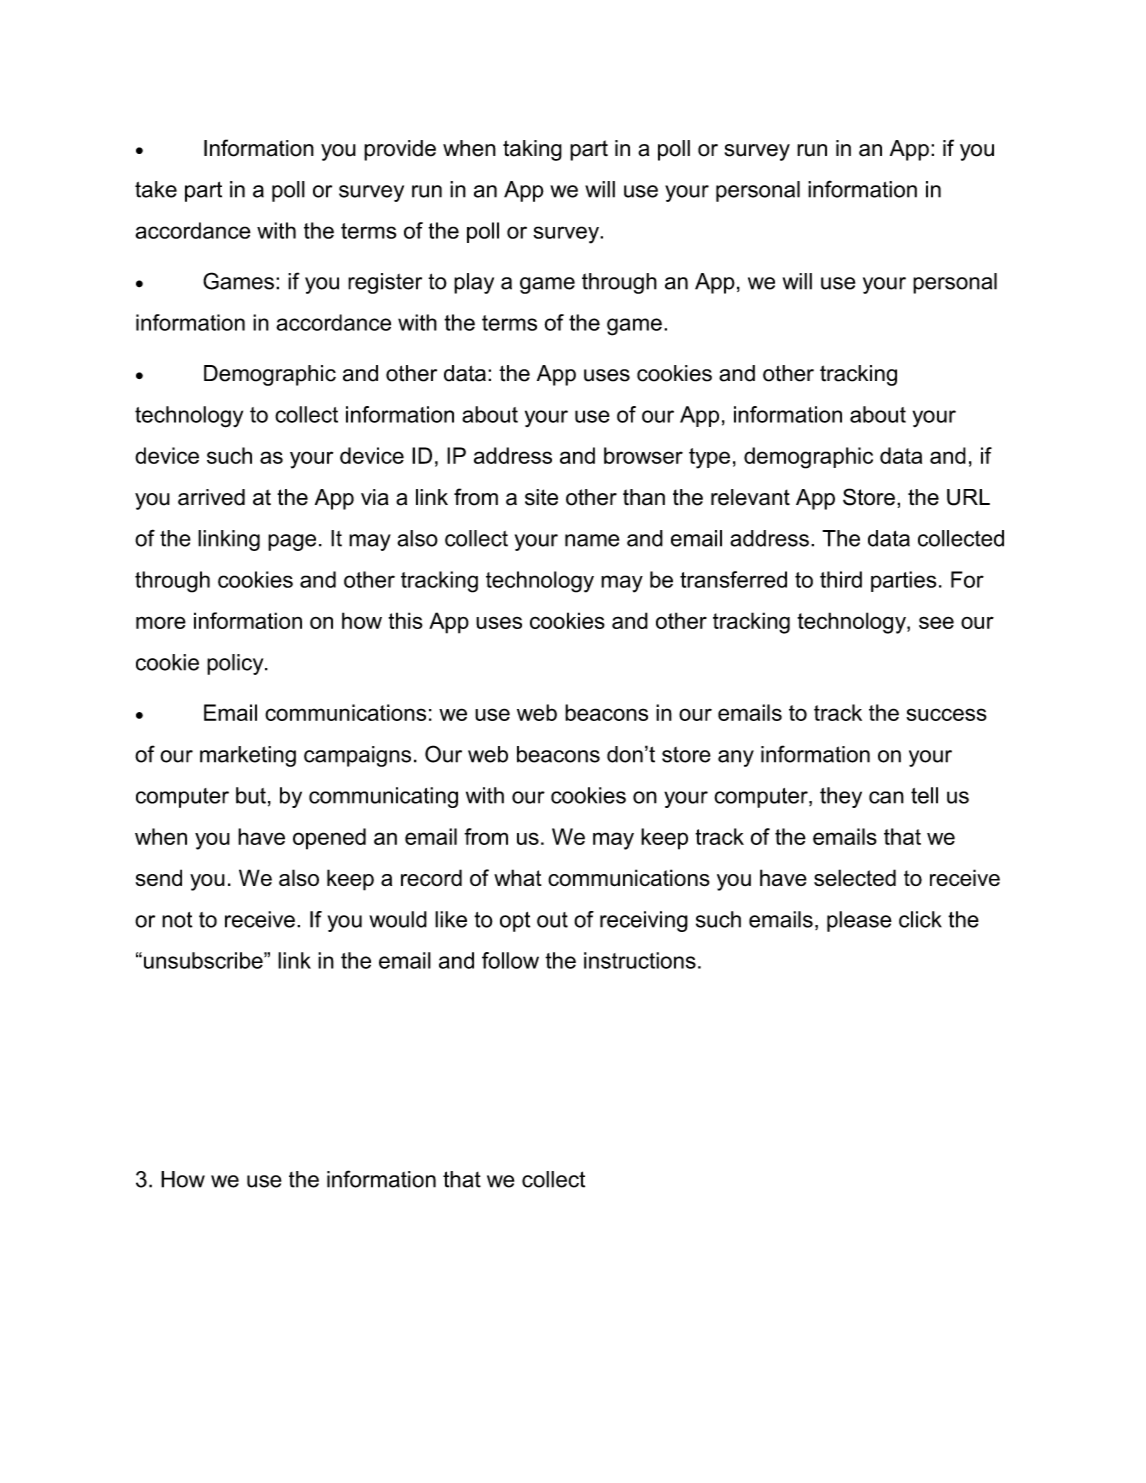 This screenshot has width=1146, height=1483. What do you see at coordinates (156, 189) in the screenshot?
I see `take` at bounding box center [156, 189].
